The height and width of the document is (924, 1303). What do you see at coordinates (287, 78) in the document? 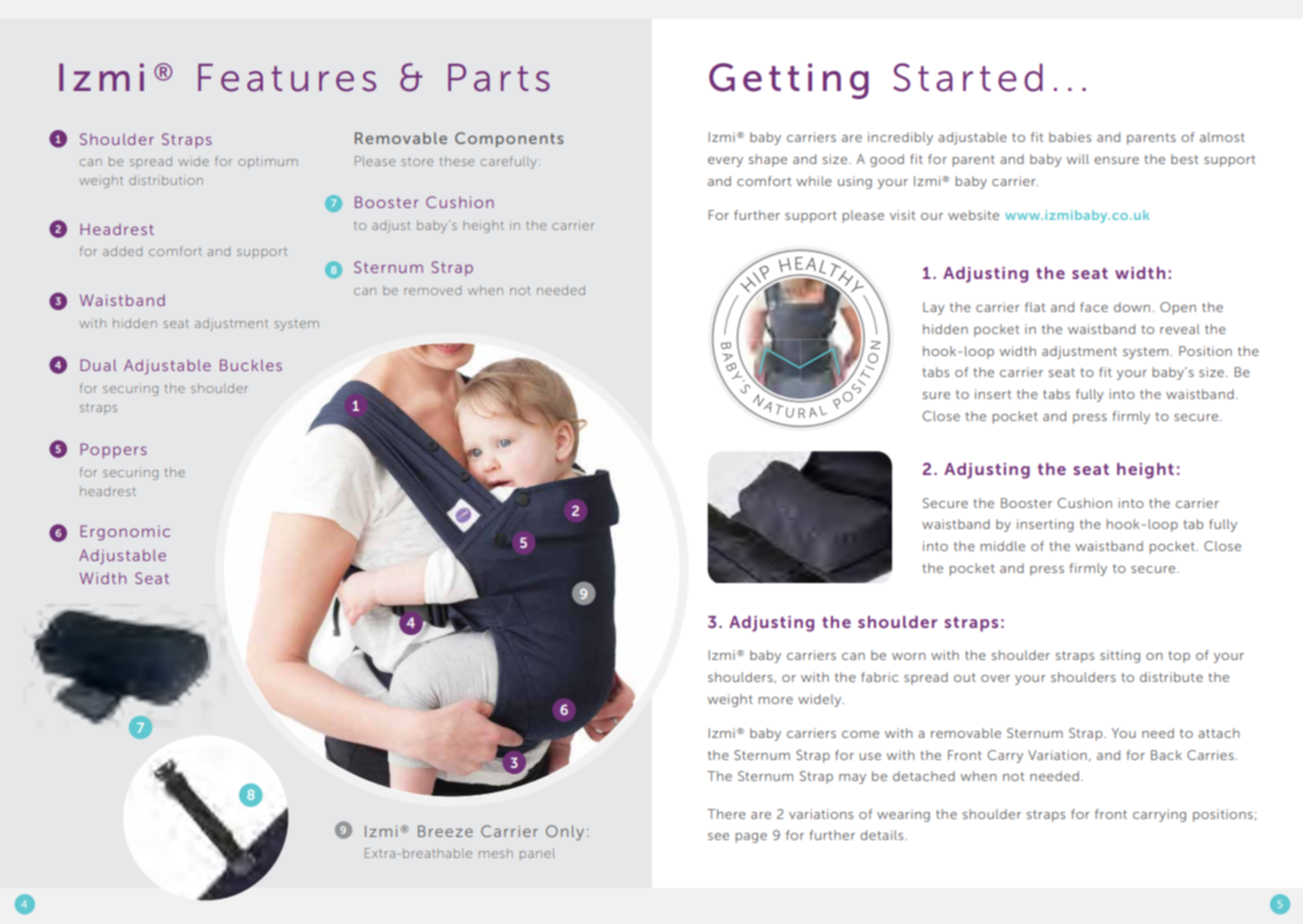
I see `Features` at bounding box center [287, 78].
